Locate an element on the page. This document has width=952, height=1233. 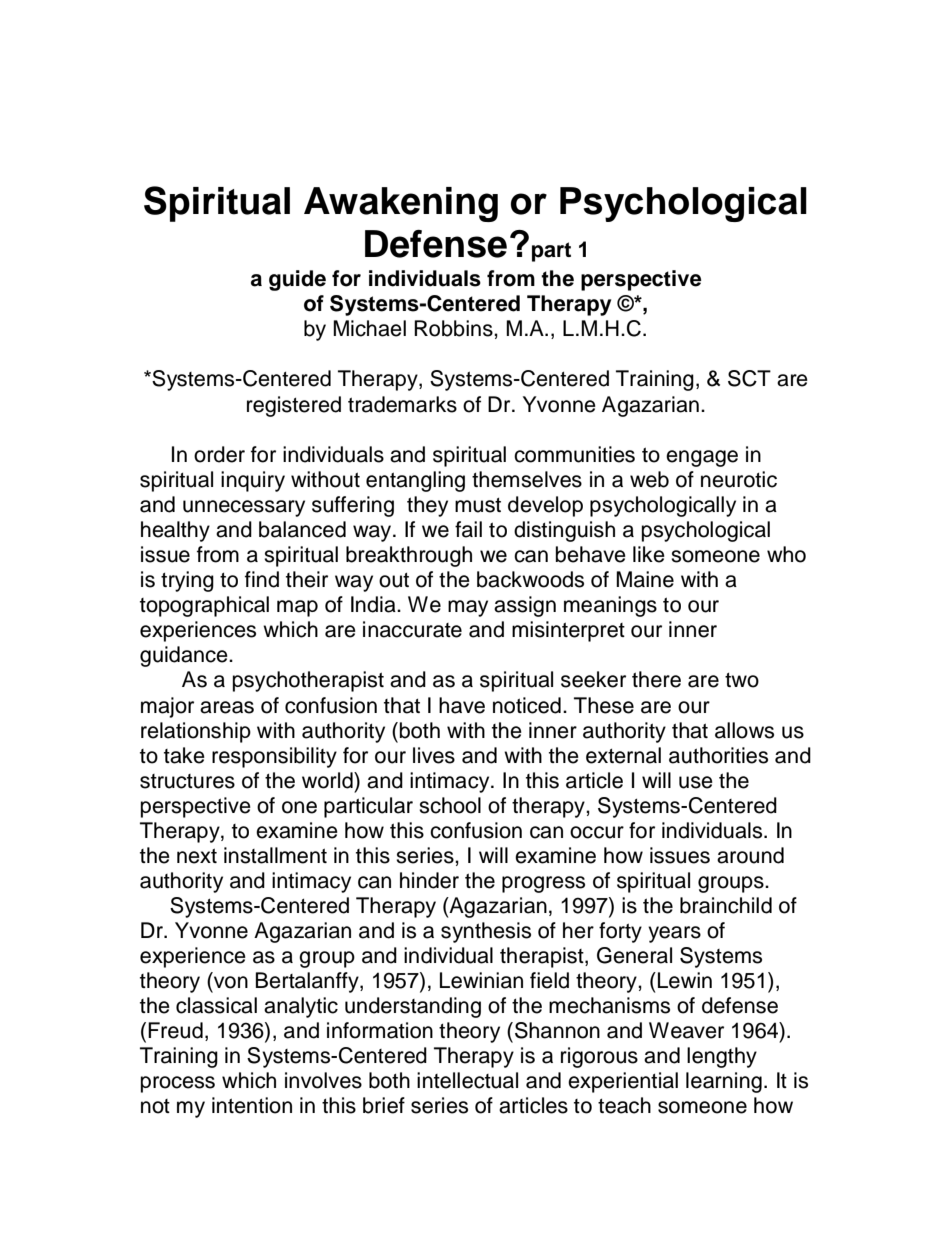
synthesis is located at coordinates (486, 932).
